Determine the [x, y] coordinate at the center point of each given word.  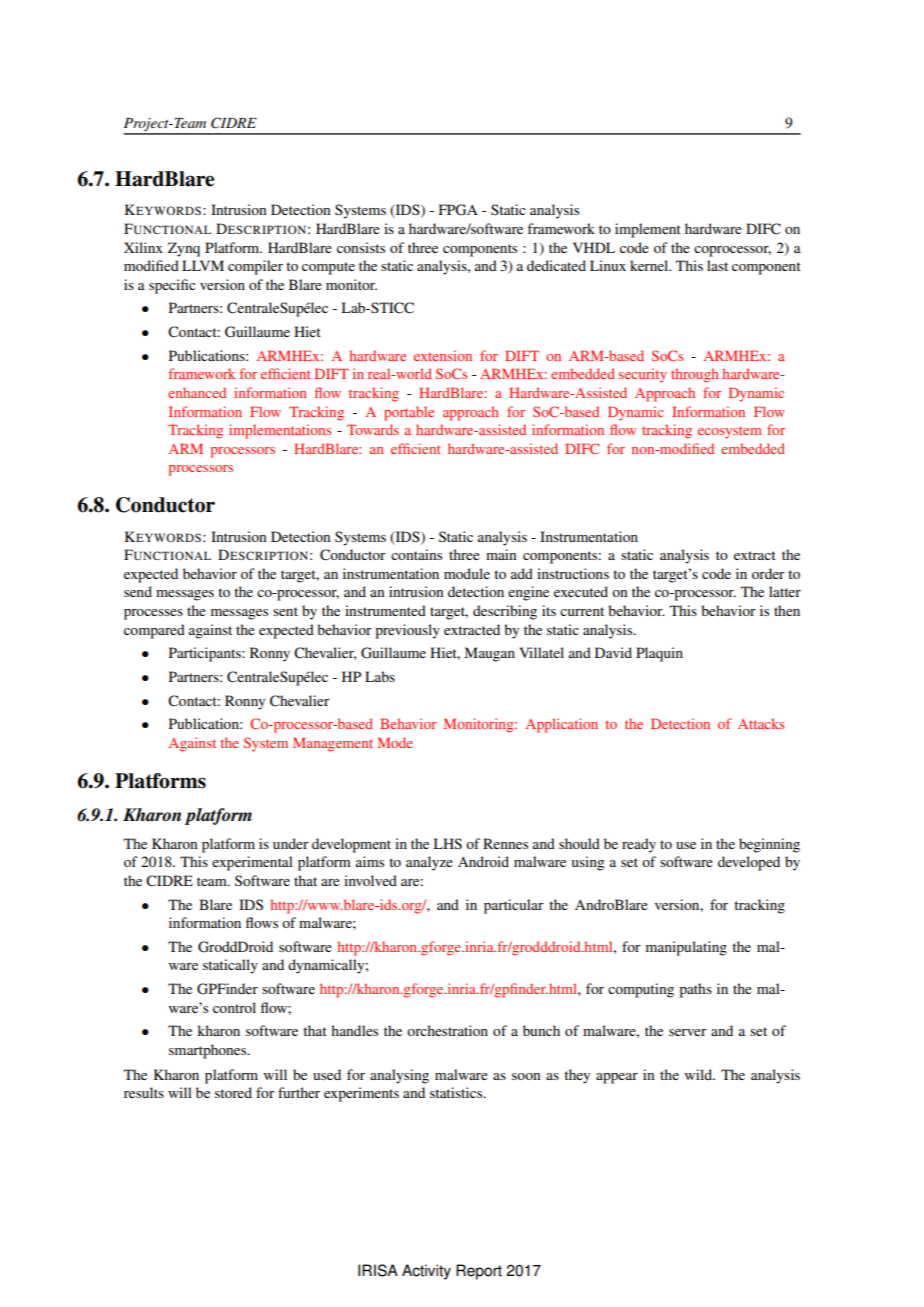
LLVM [203, 265]
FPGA [458, 210]
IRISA [378, 1270]
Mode [395, 742]
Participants [206, 654]
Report [479, 1272]
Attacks [761, 723]
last [717, 265]
